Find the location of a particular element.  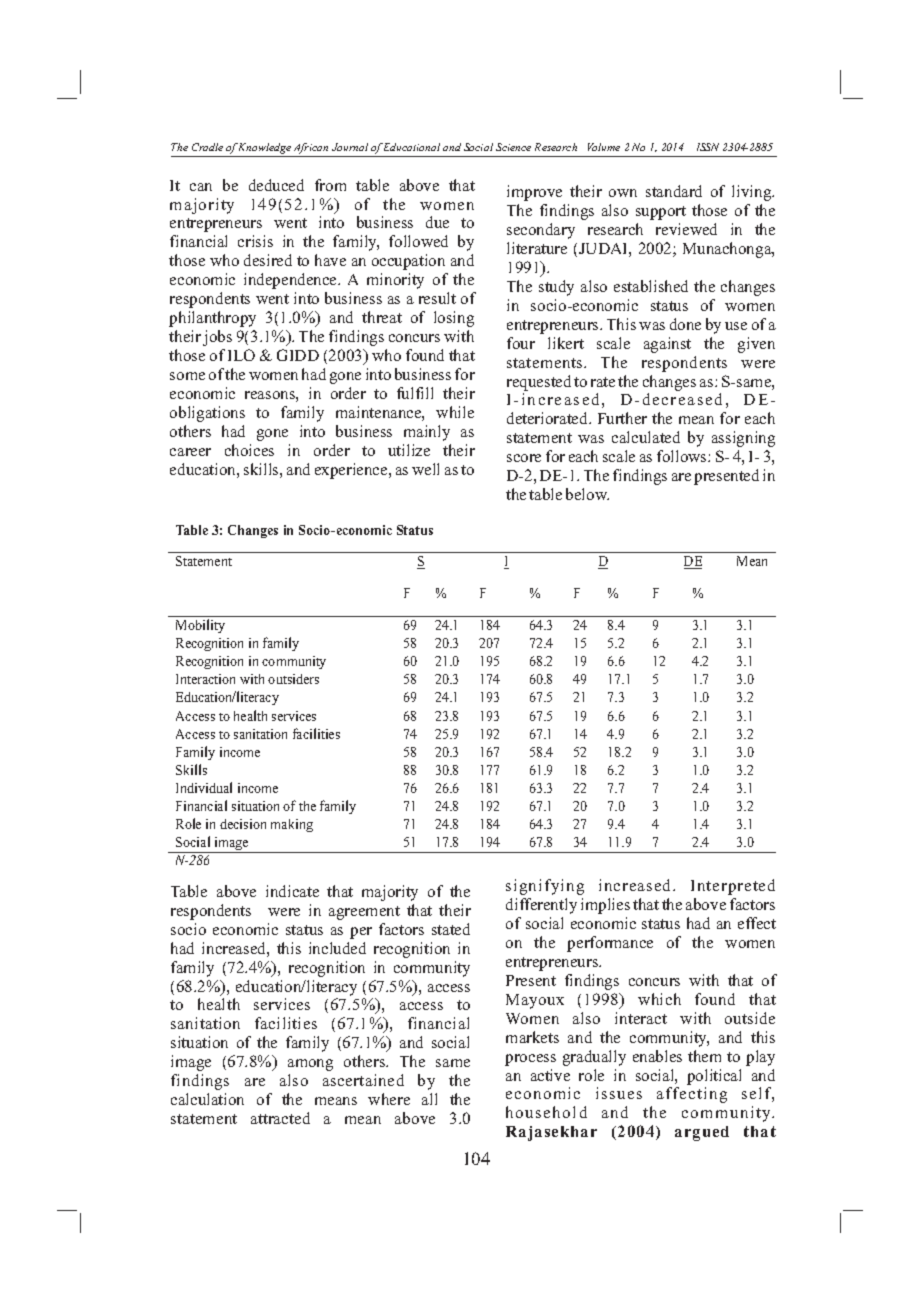

attracted is located at coordinates (280, 1118).
